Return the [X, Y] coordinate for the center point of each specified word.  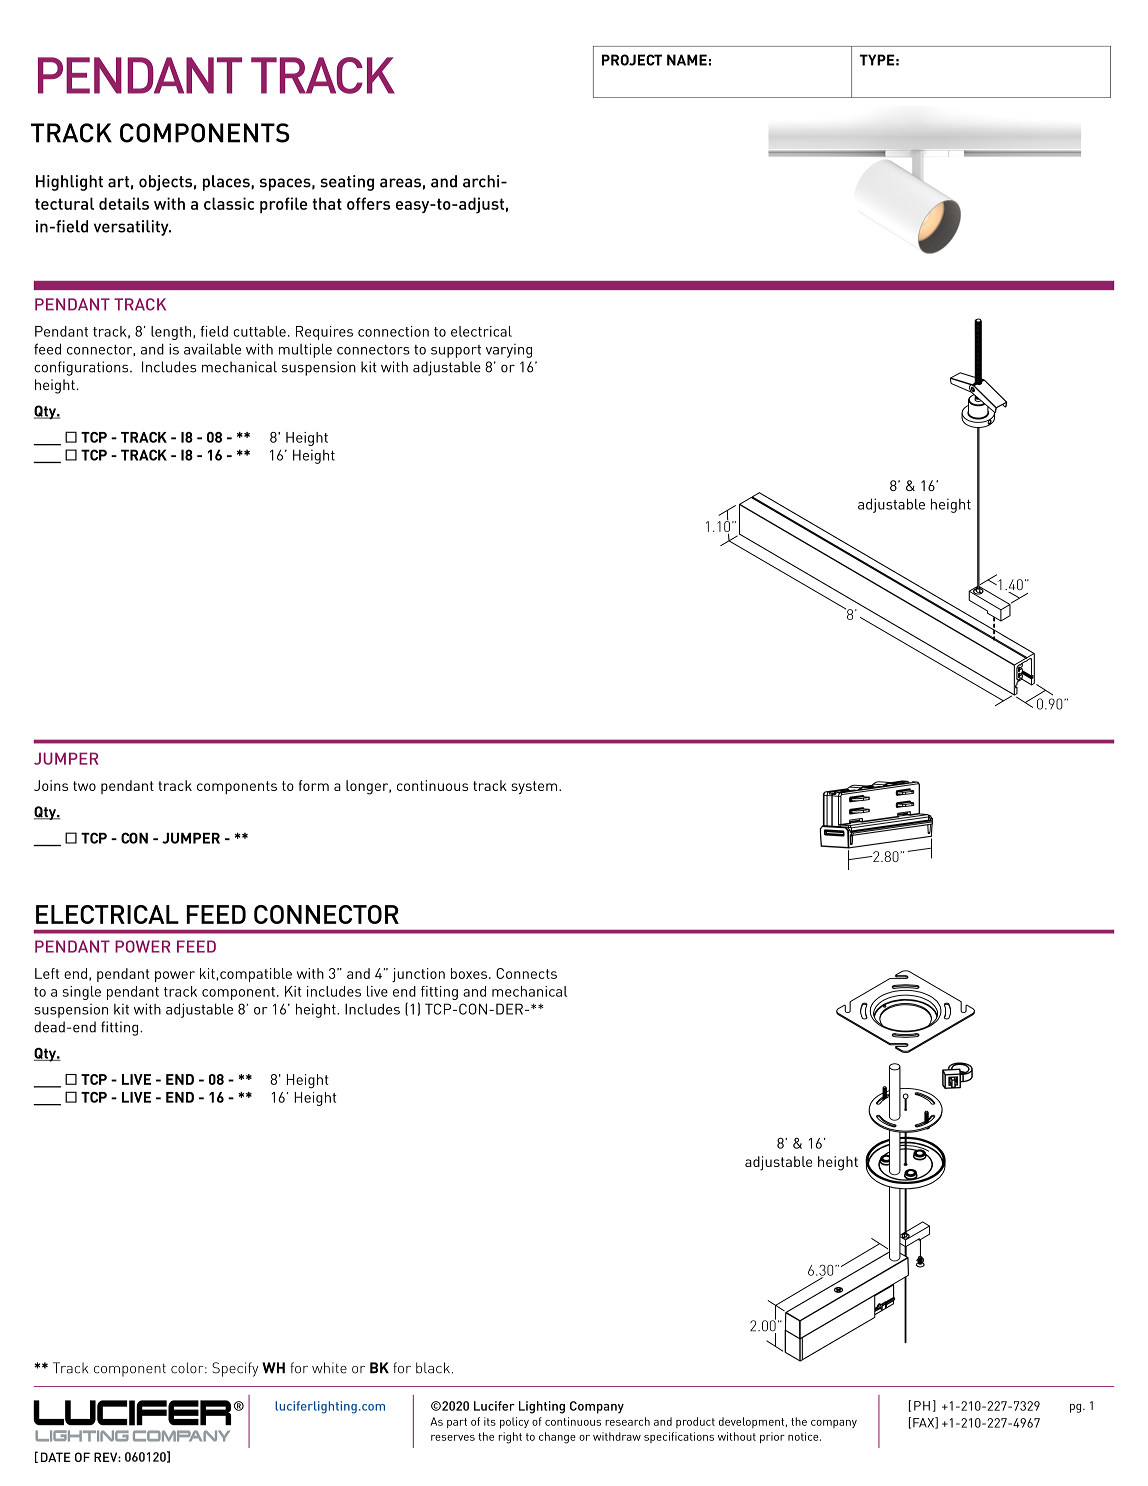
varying [509, 351]
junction [418, 975]
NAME [687, 60]
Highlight [69, 183]
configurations [82, 368]
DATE [56, 1457]
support [456, 351]
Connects [526, 973]
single [82, 993]
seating [347, 183]
